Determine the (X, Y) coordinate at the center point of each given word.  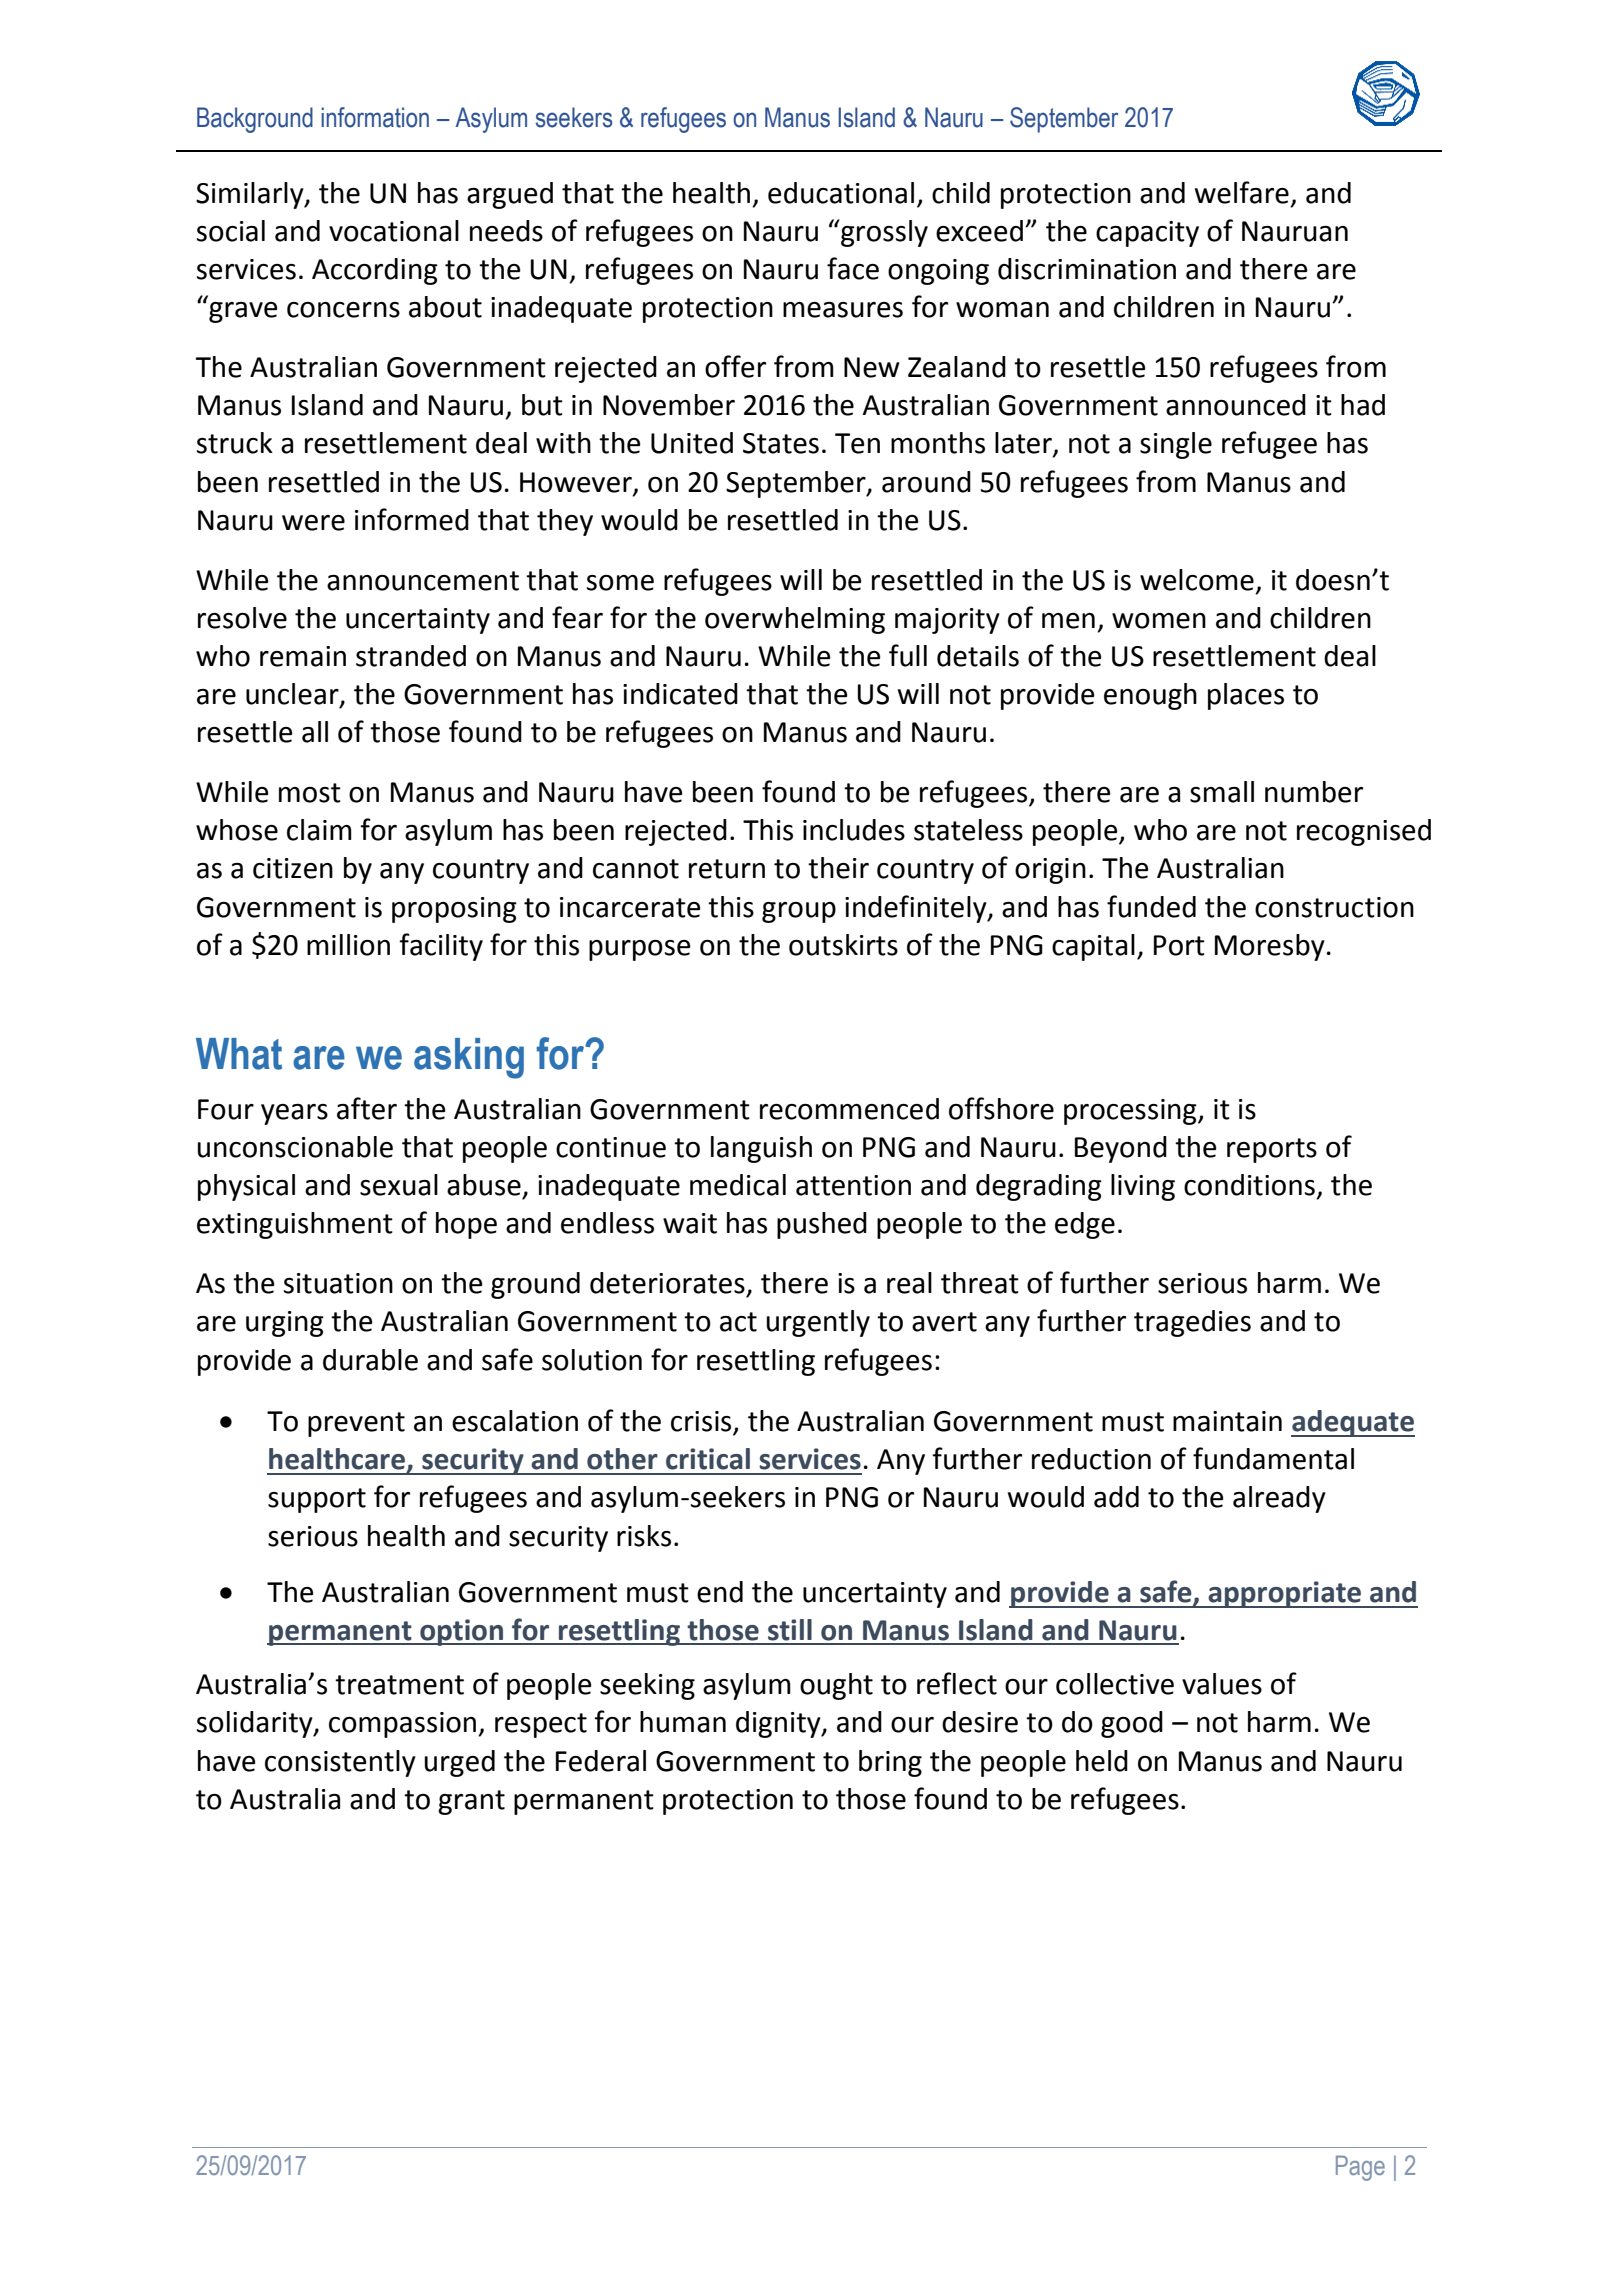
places (1246, 696)
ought (836, 1686)
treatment (399, 1685)
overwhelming (795, 620)
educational (841, 193)
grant (471, 1802)
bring (890, 1763)
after (367, 1108)
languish (761, 1149)
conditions (1249, 1185)
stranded (411, 656)
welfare (1242, 192)
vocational (394, 231)
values (1222, 1684)
